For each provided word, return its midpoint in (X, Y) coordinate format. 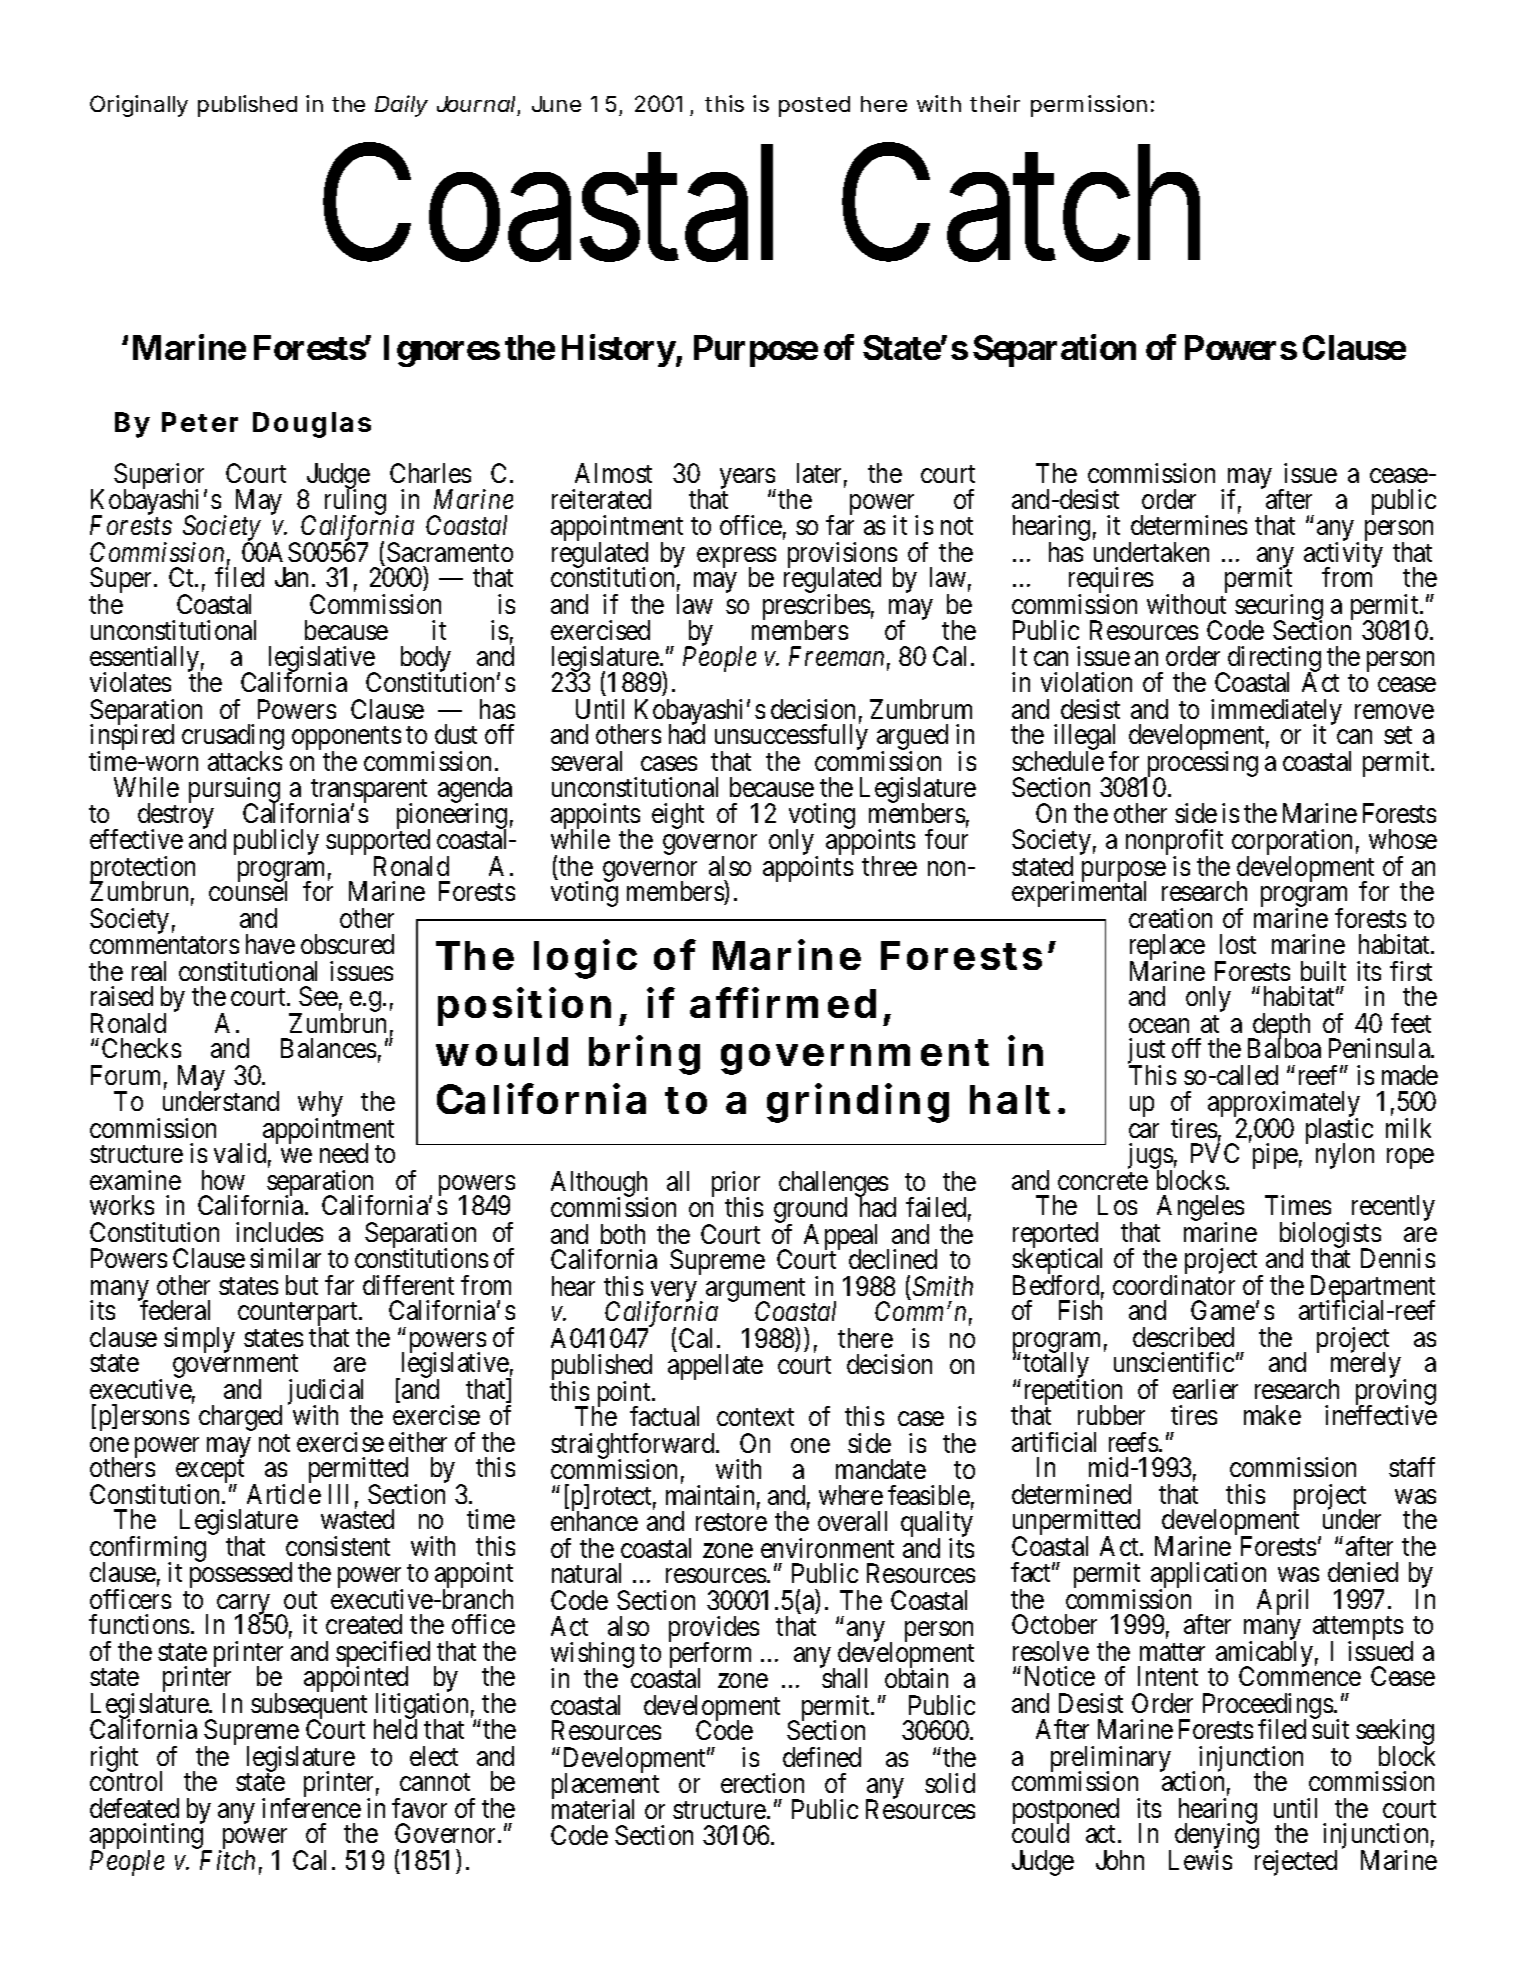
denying (1217, 1837)
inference (311, 1808)
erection (762, 1783)
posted (814, 106)
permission (1089, 106)
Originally (139, 106)
